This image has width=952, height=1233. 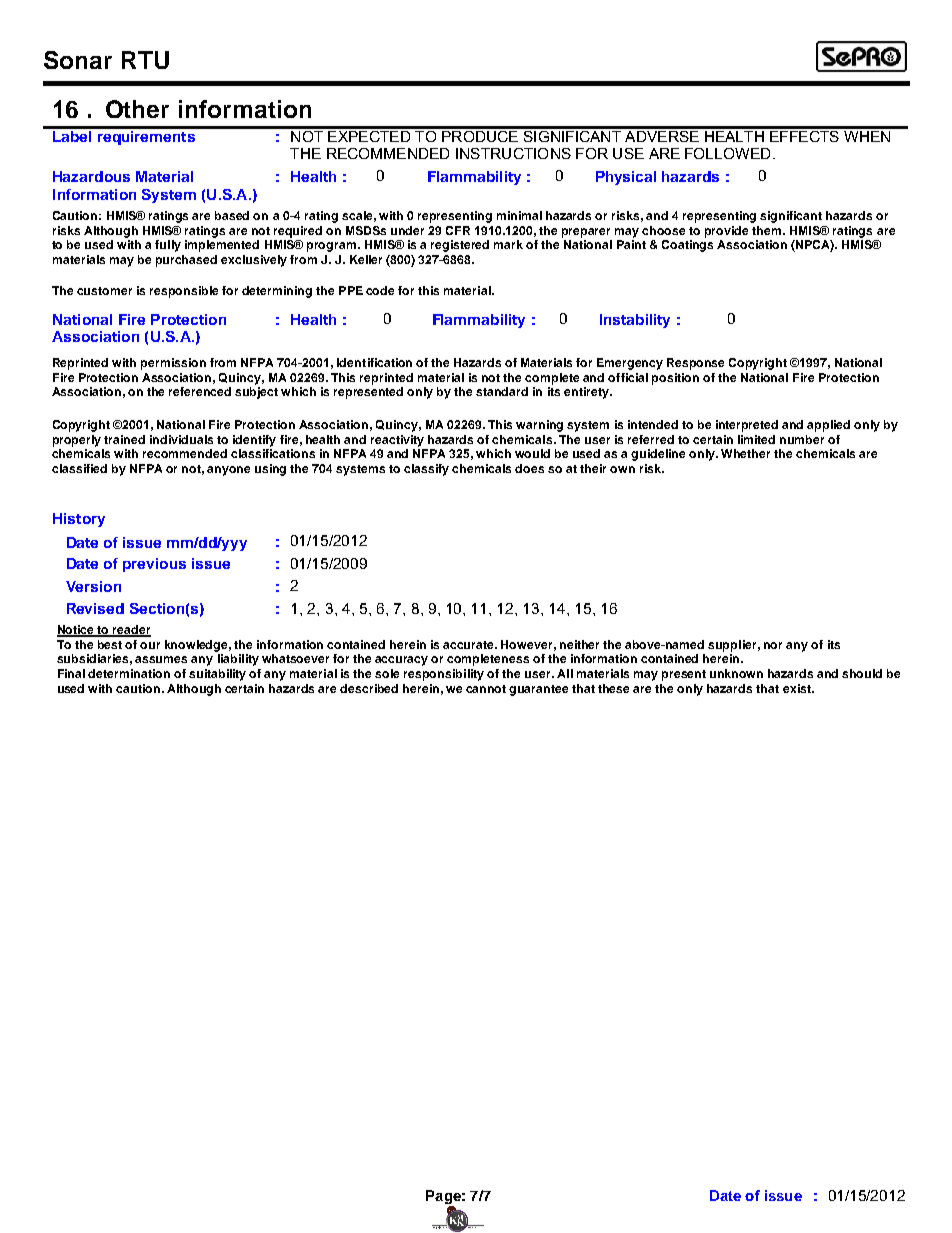 I want to click on History, so click(x=79, y=520).
